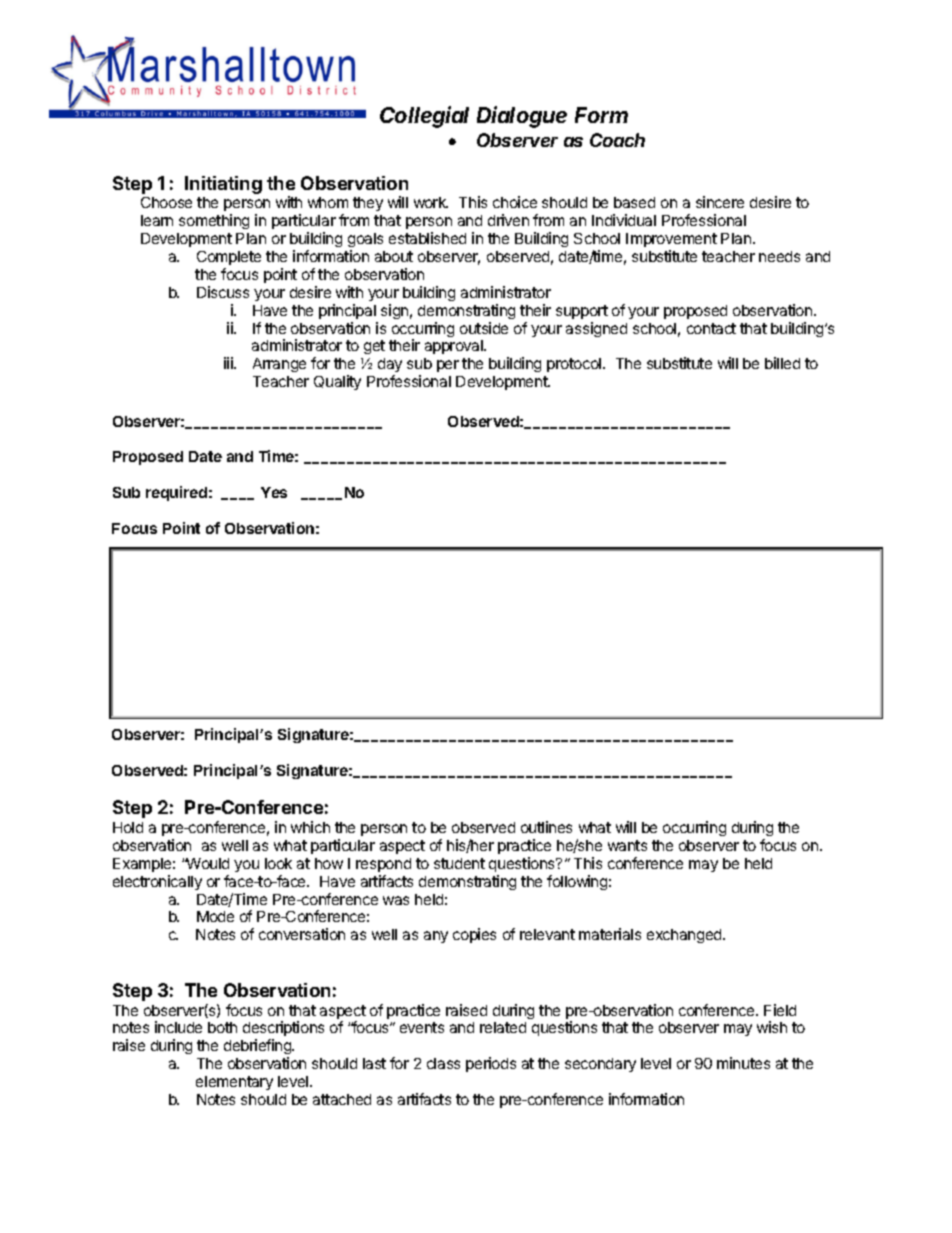 Image resolution: width=952 pixels, height=1233 pixels. I want to click on wants, so click(627, 845).
